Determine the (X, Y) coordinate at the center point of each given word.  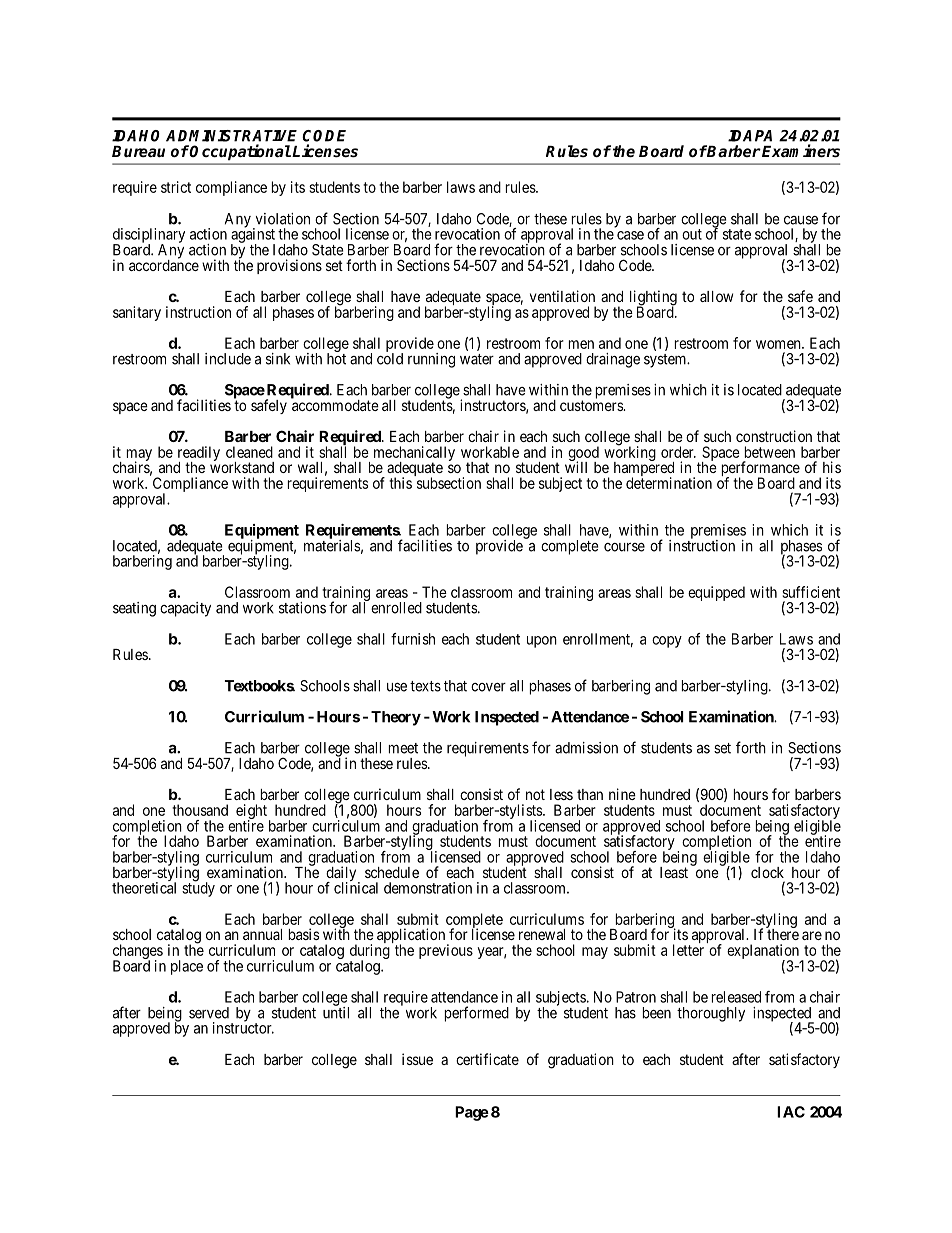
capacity (185, 609)
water (477, 359)
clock (767, 872)
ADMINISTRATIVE (231, 136)
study (198, 888)
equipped (716, 593)
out (692, 234)
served (209, 1013)
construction (774, 436)
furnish (413, 639)
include (228, 359)
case (630, 235)
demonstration (428, 888)
